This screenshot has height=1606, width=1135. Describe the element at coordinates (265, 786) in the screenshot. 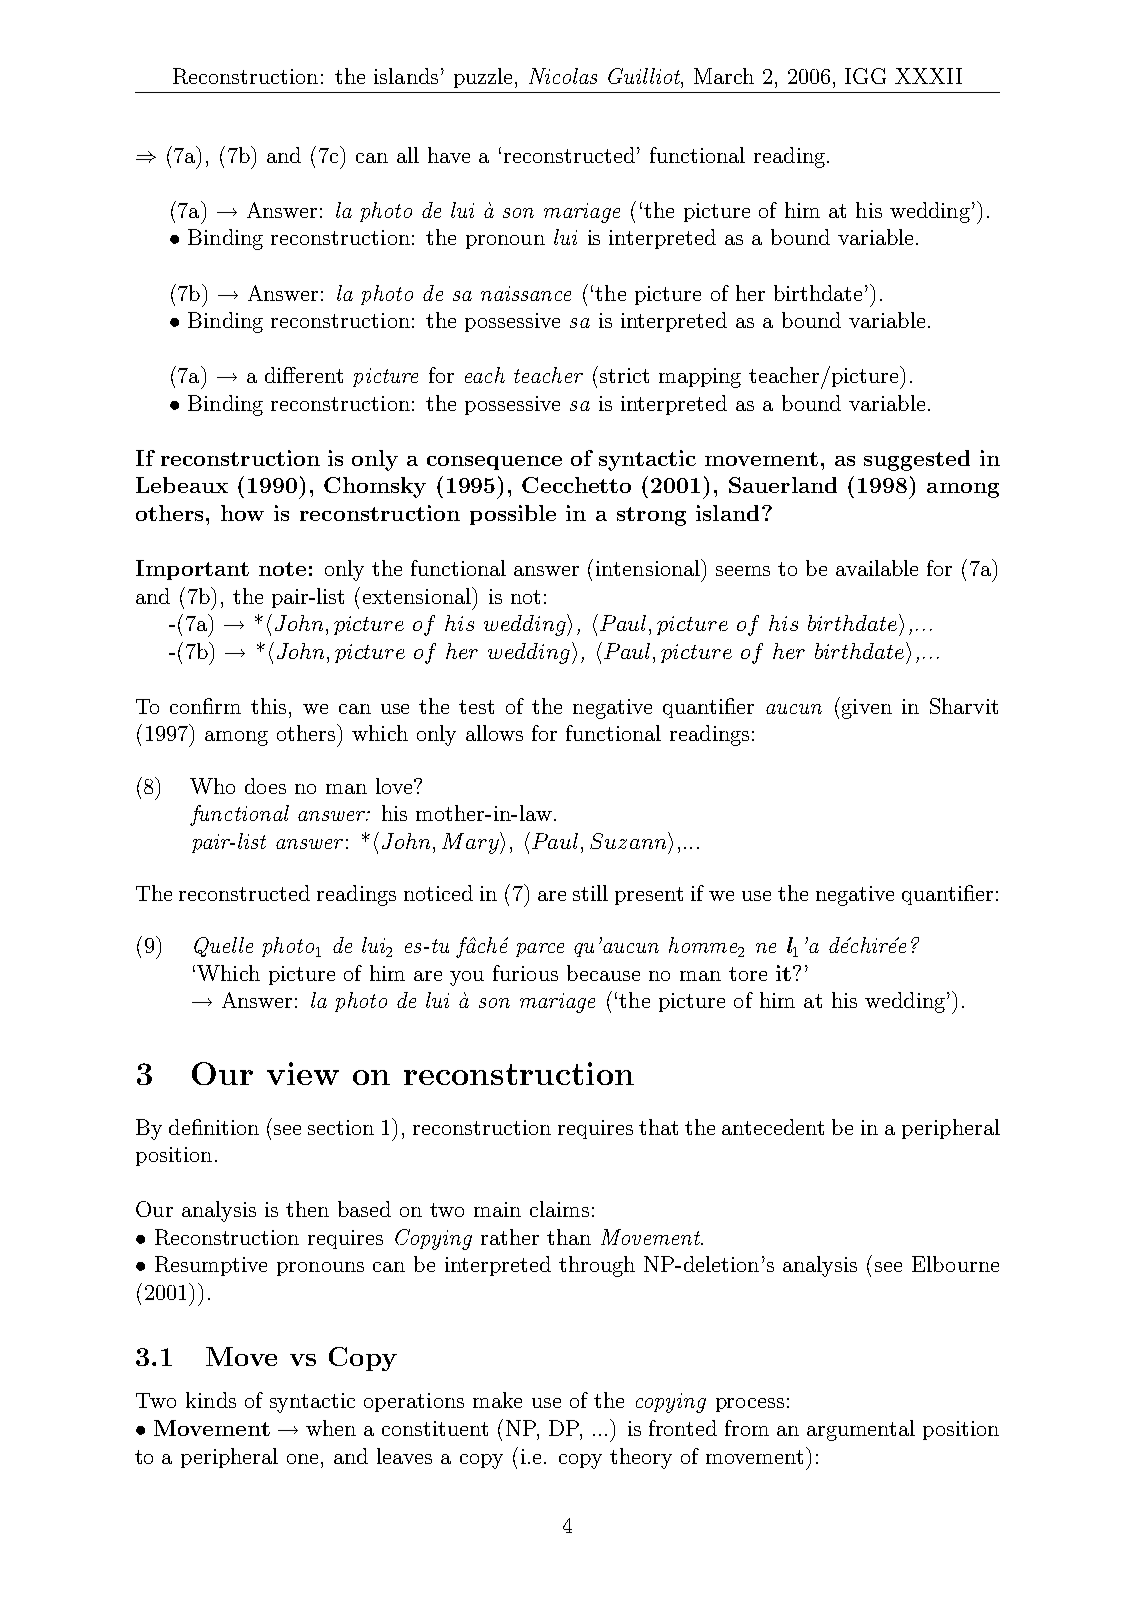

I see `does` at that location.
